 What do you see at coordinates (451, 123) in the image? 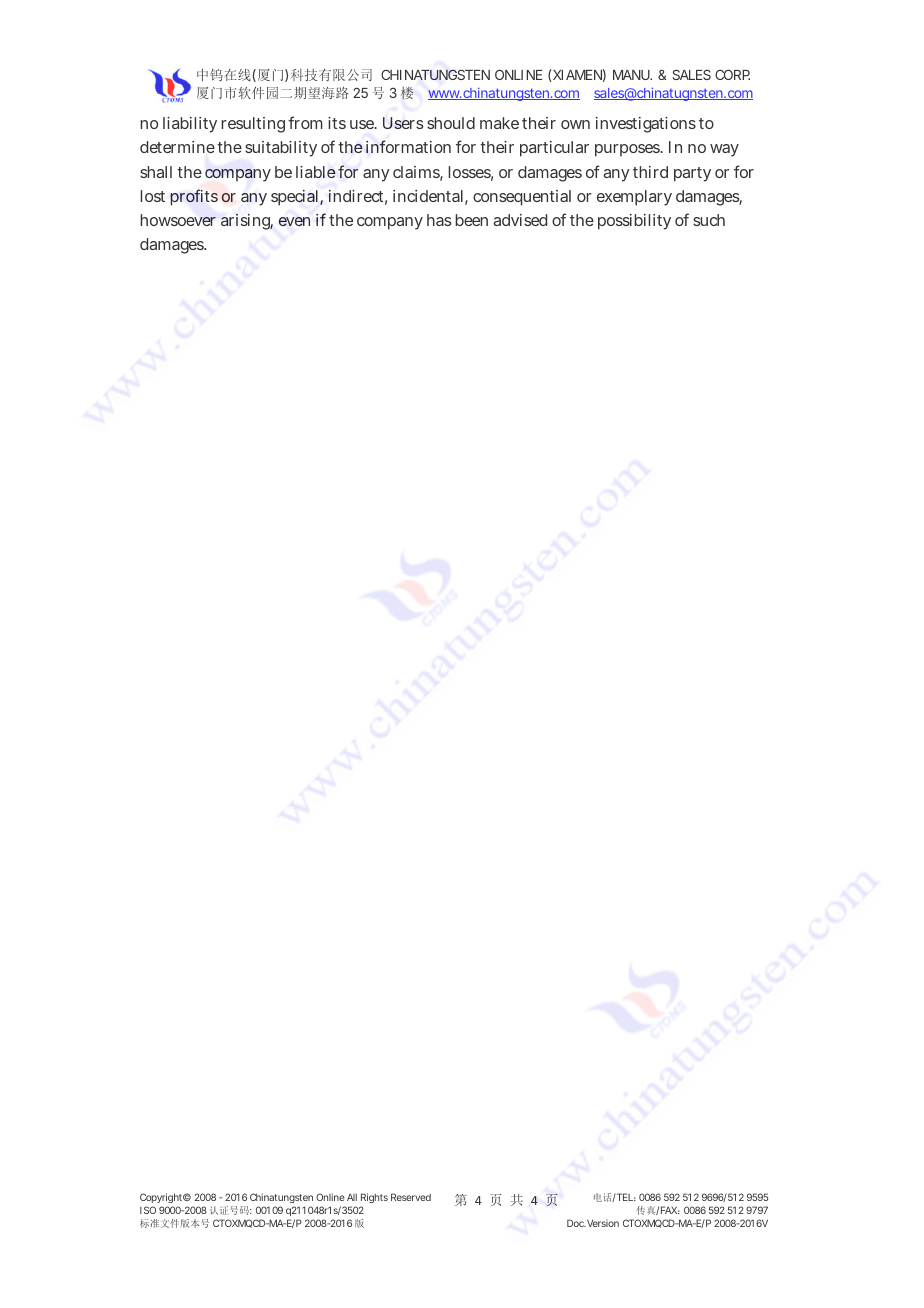
I see `should` at bounding box center [451, 123].
